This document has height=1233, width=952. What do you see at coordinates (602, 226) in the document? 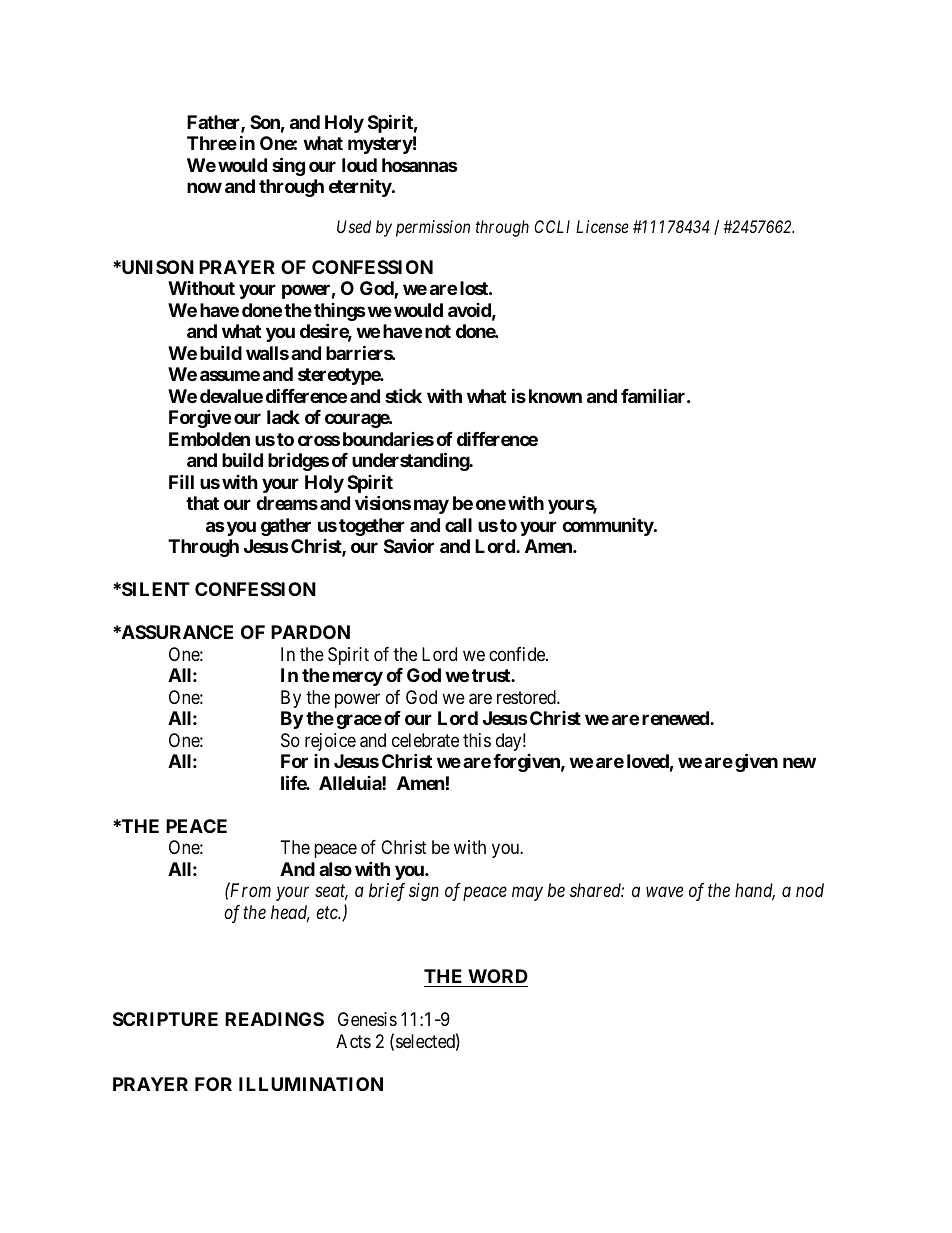
I see `License` at bounding box center [602, 226].
